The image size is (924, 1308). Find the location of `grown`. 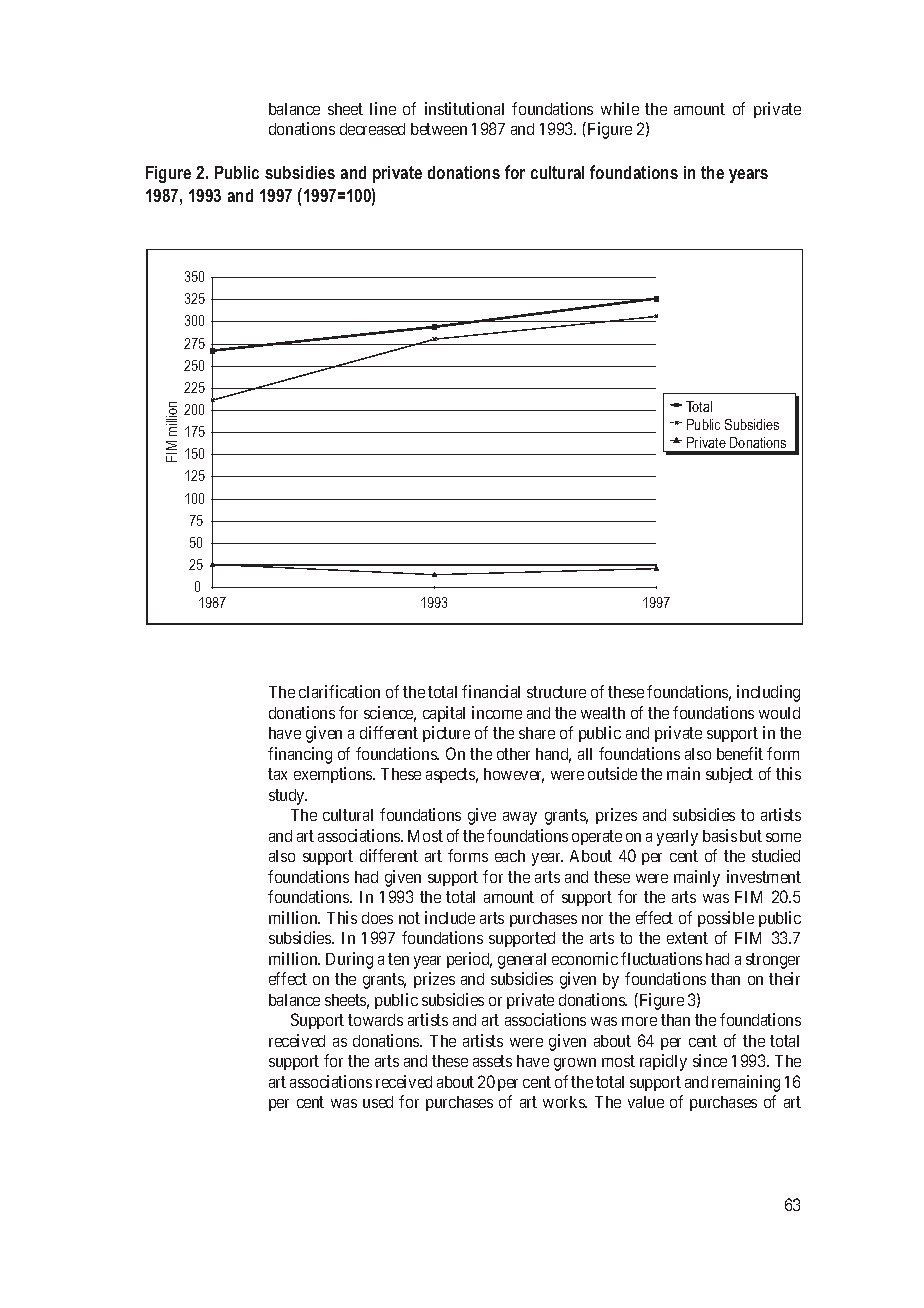

grown is located at coordinates (575, 1064).
